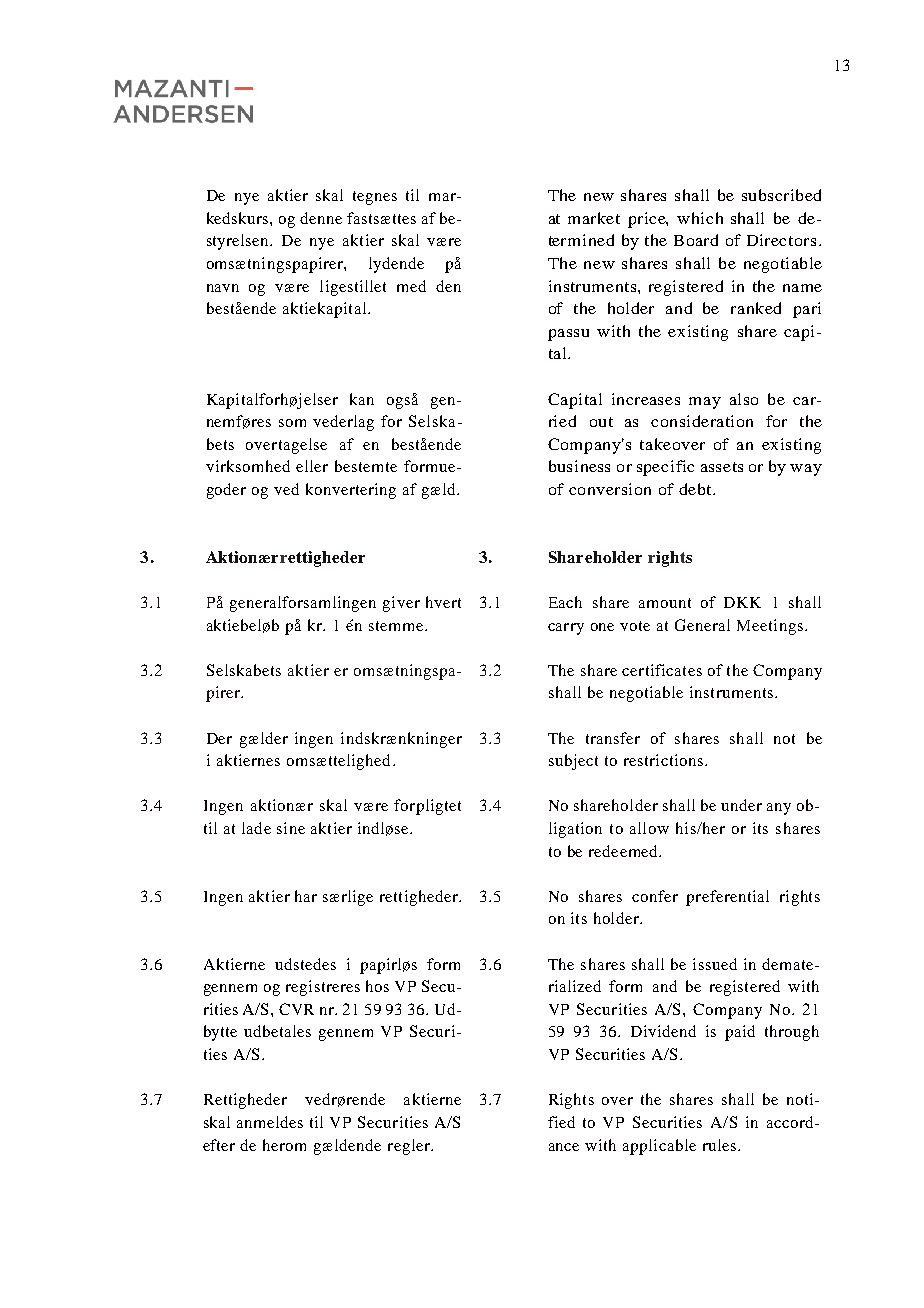  Describe the element at coordinates (700, 218) in the image. I see `which` at that location.
